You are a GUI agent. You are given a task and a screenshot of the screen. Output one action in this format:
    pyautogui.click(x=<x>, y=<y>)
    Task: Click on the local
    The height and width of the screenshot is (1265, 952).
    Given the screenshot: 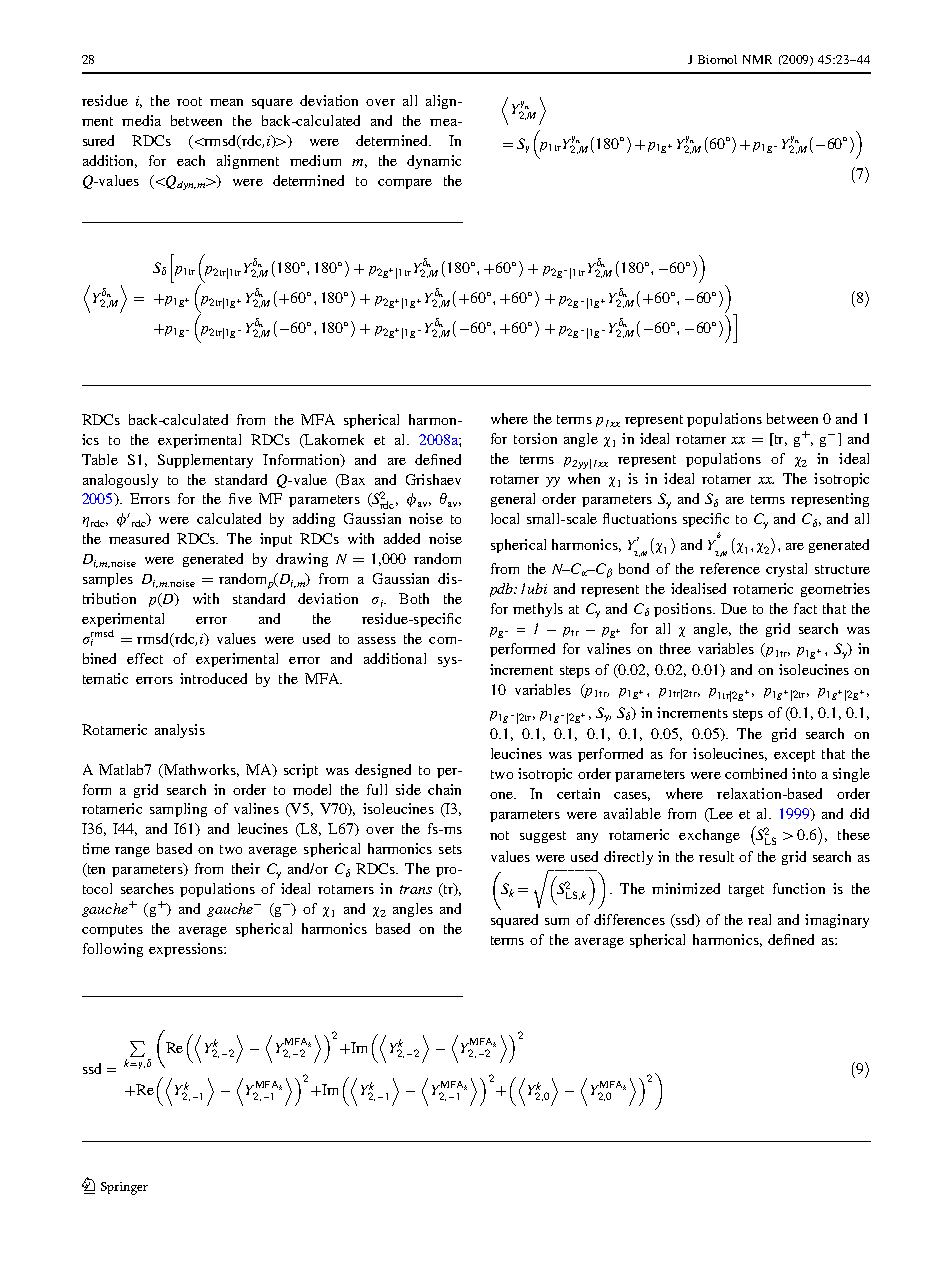 What is the action you would take?
    pyautogui.click(x=505, y=518)
